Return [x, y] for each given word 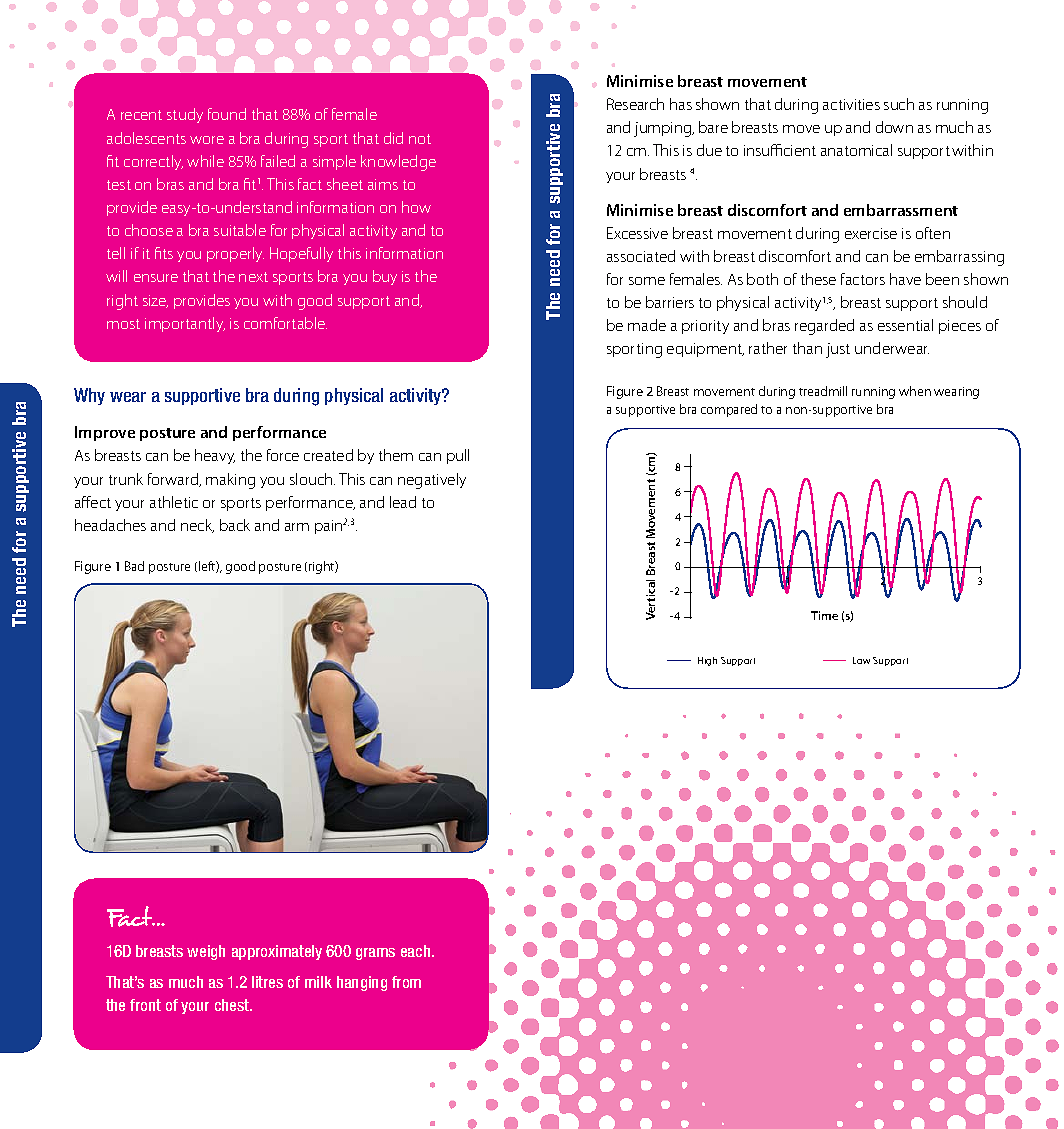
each [417, 951]
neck [197, 526]
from [406, 982]
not [420, 139]
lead [403, 502]
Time [824, 615]
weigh [206, 952]
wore [207, 140]
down [894, 127]
